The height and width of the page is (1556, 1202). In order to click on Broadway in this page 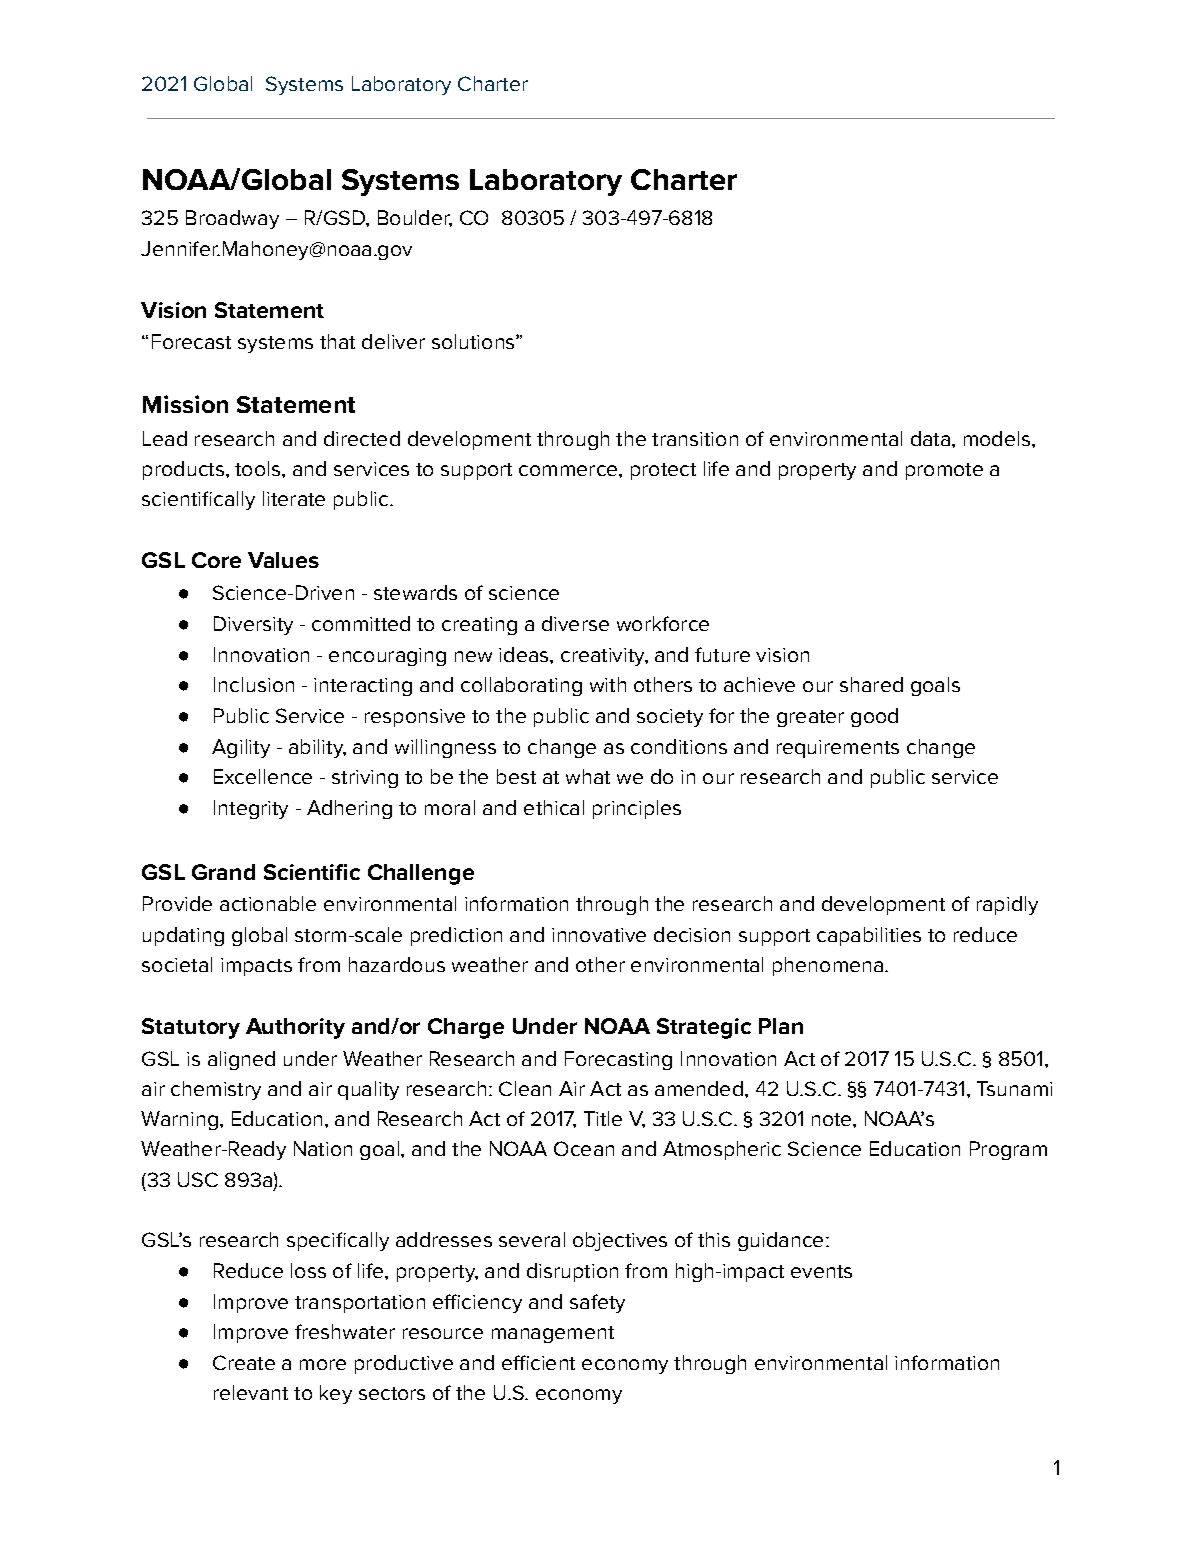, I will do `click(232, 219)`.
